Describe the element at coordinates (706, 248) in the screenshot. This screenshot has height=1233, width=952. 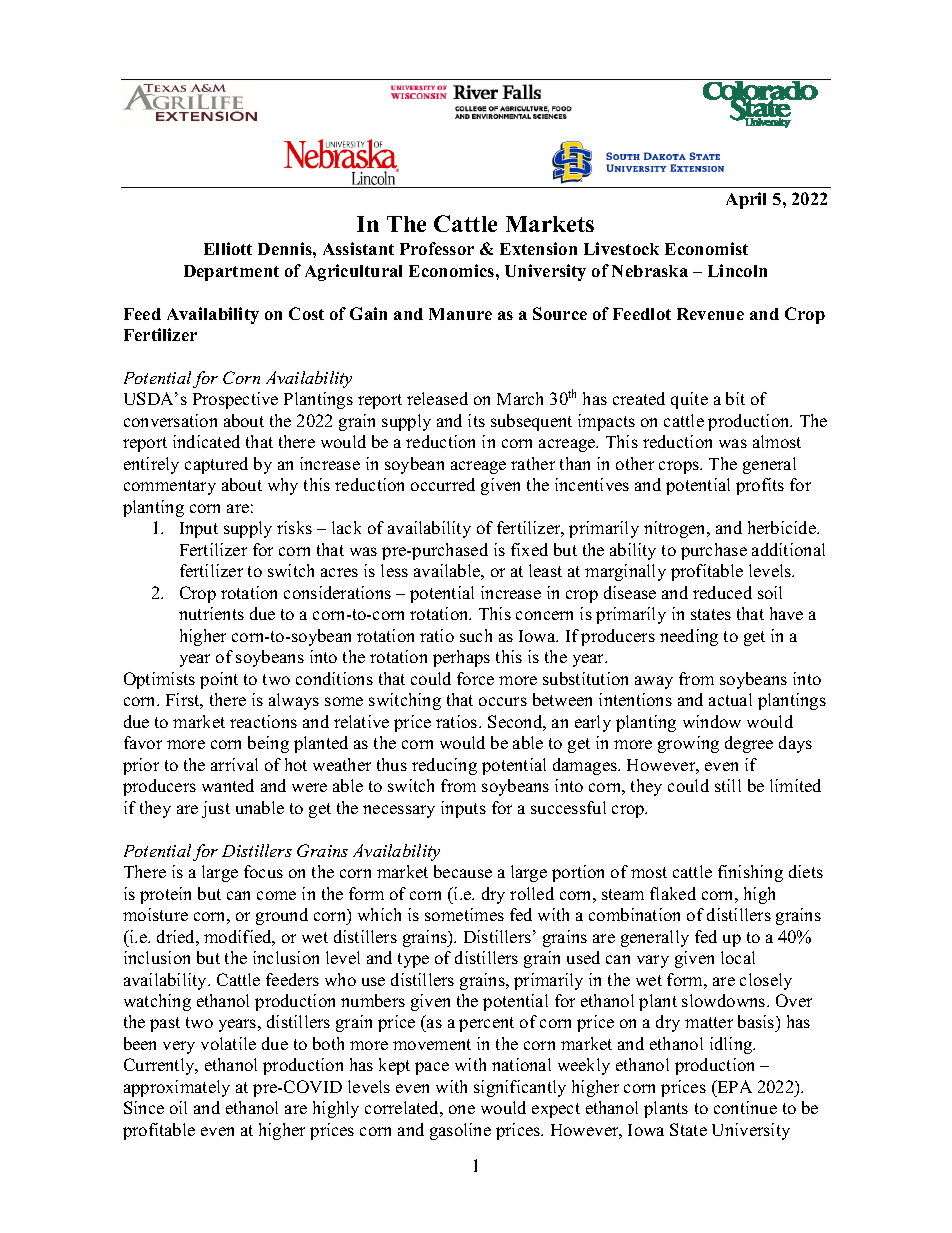
I see `Economist` at that location.
